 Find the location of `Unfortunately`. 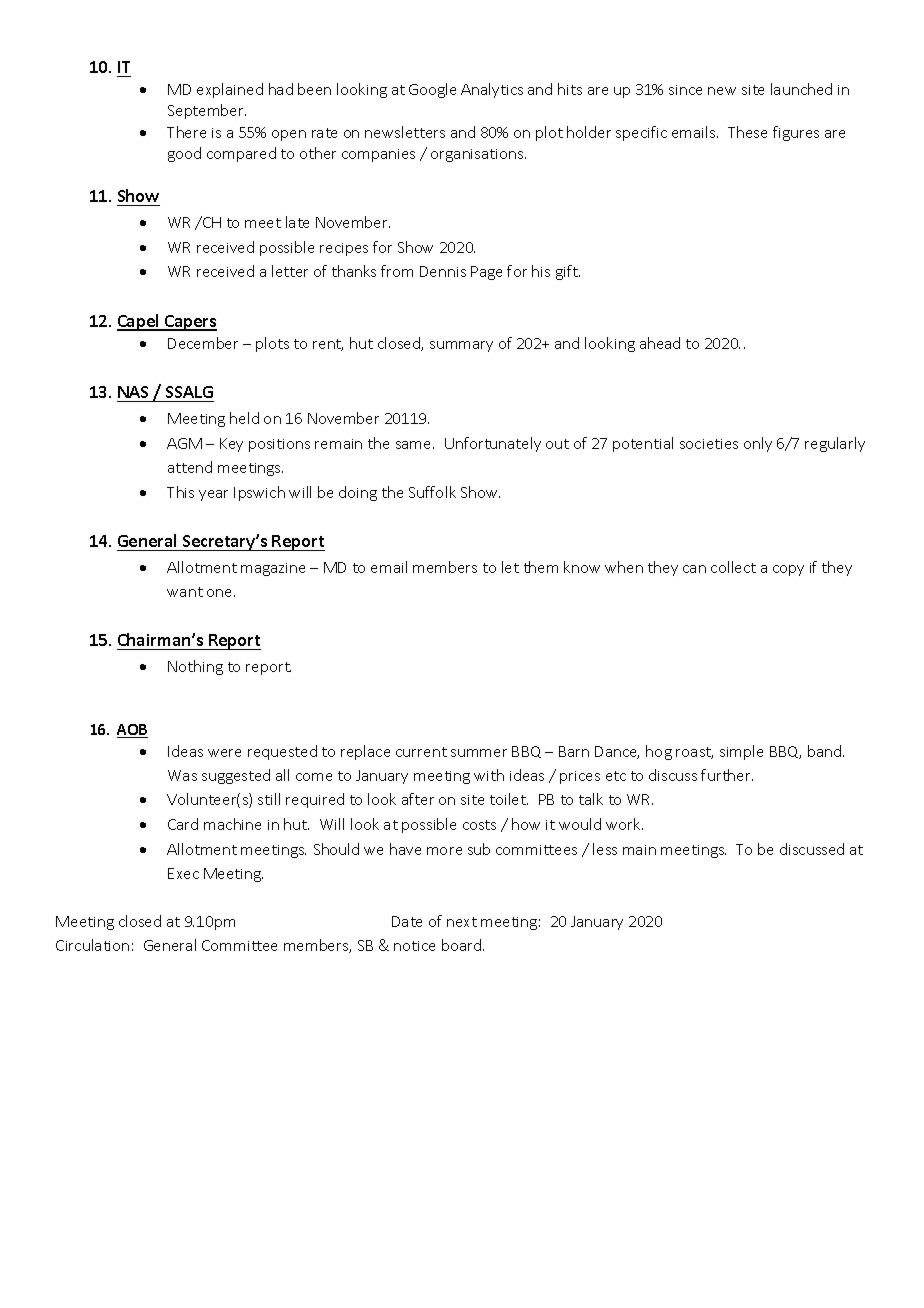

Unfortunately is located at coordinates (493, 444).
